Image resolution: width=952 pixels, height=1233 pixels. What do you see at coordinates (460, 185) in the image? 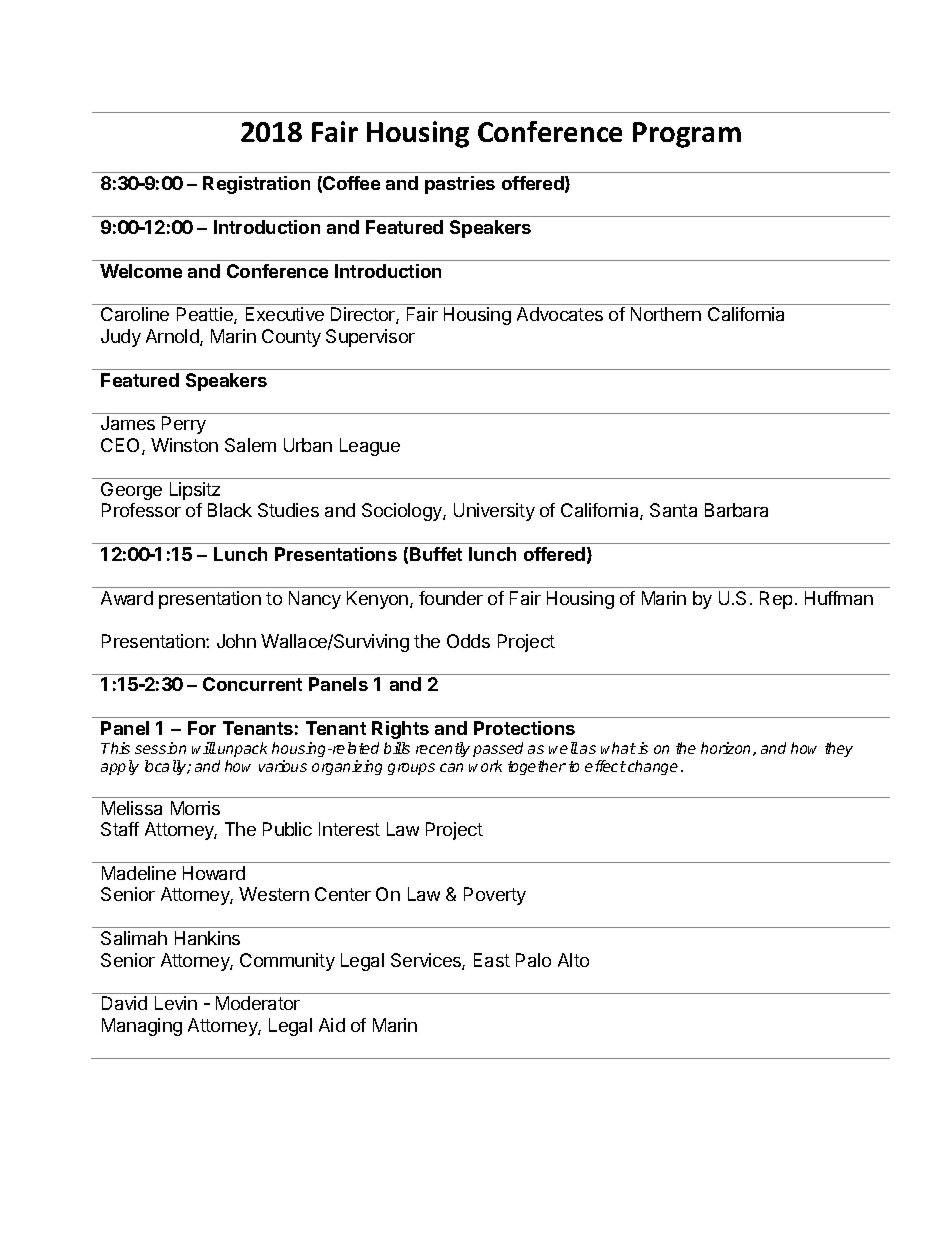
I see `pastries` at bounding box center [460, 185].
